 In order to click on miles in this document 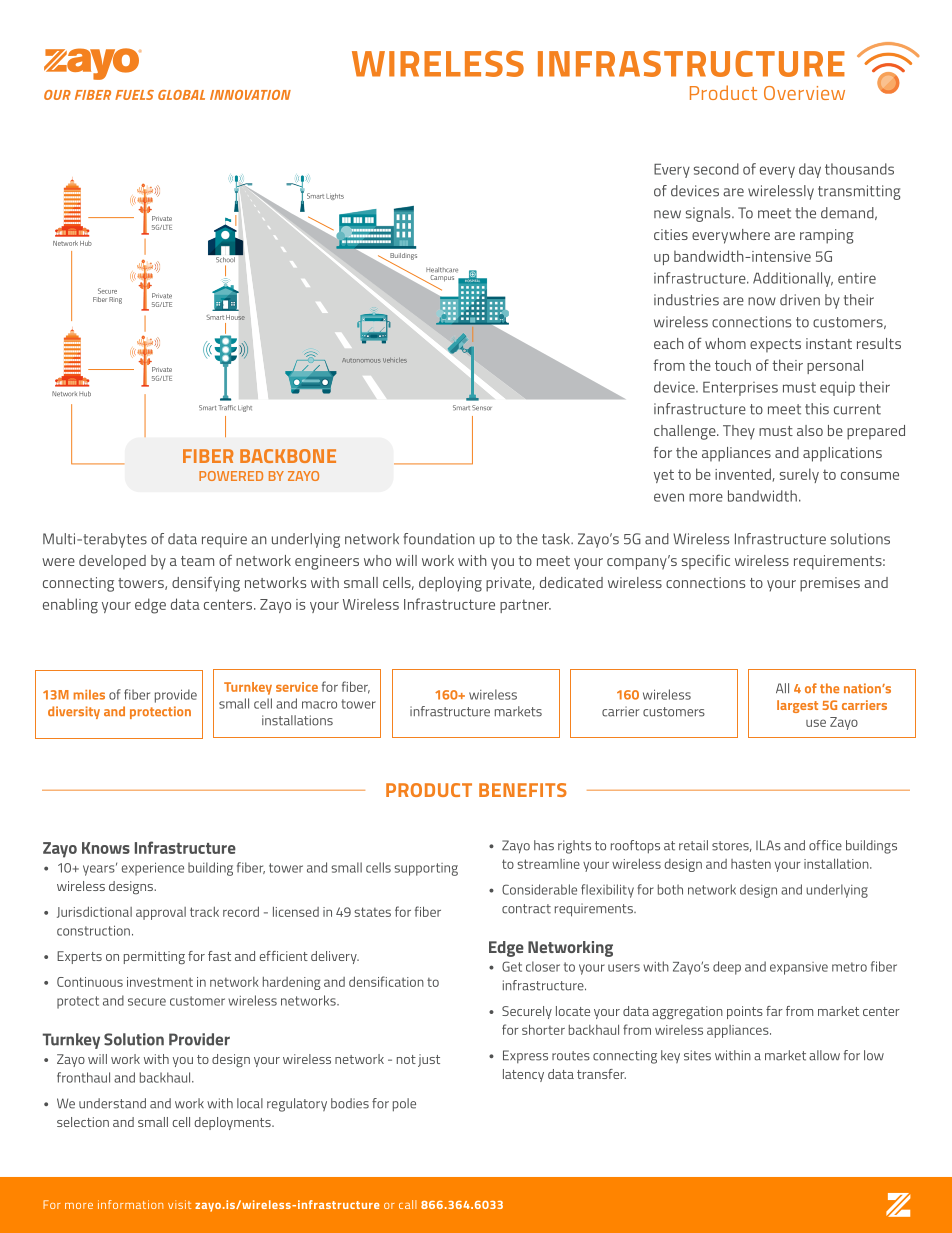, I will do `click(89, 695)`.
